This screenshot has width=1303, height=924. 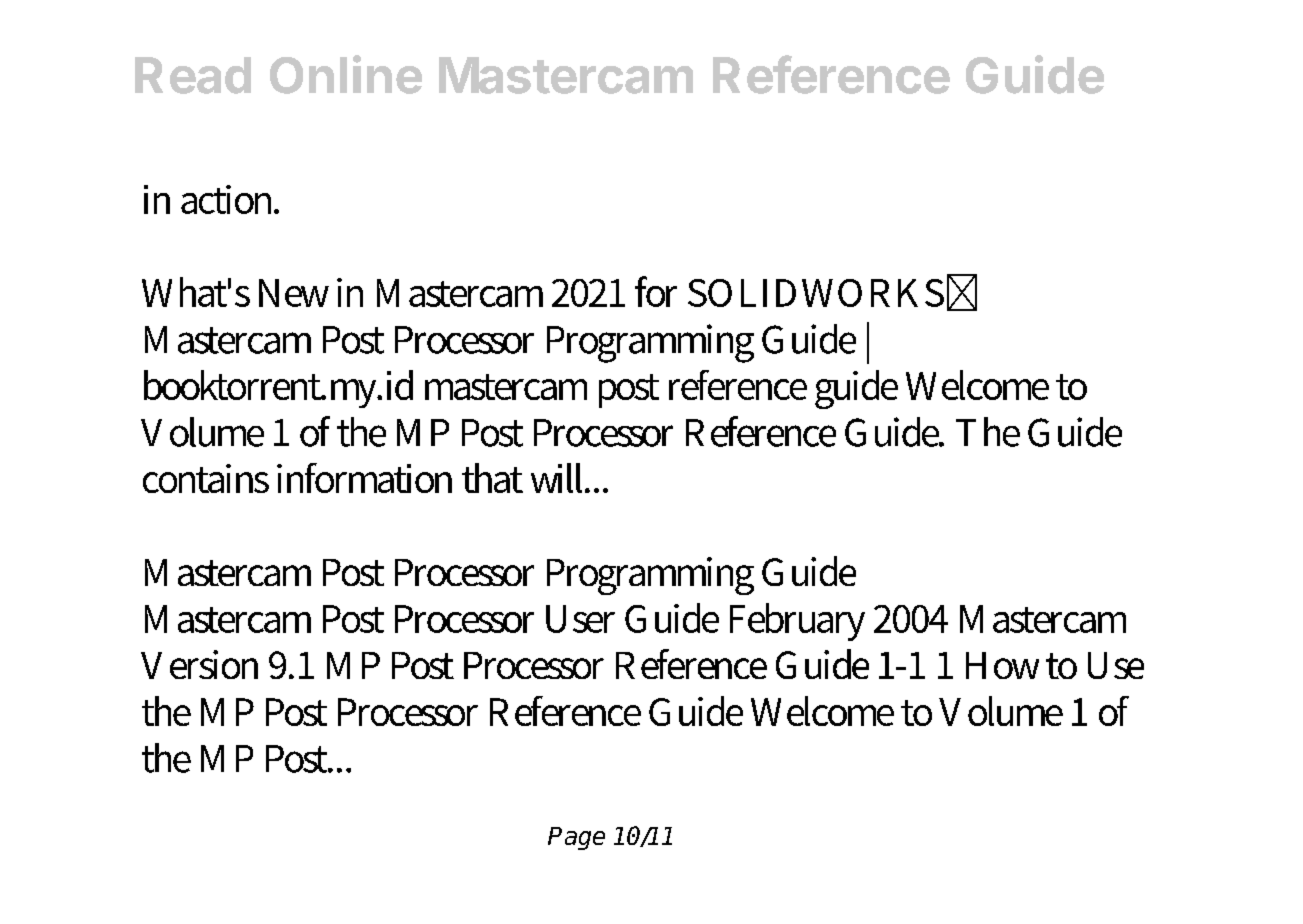 I want to click on Online, so click(x=346, y=74).
